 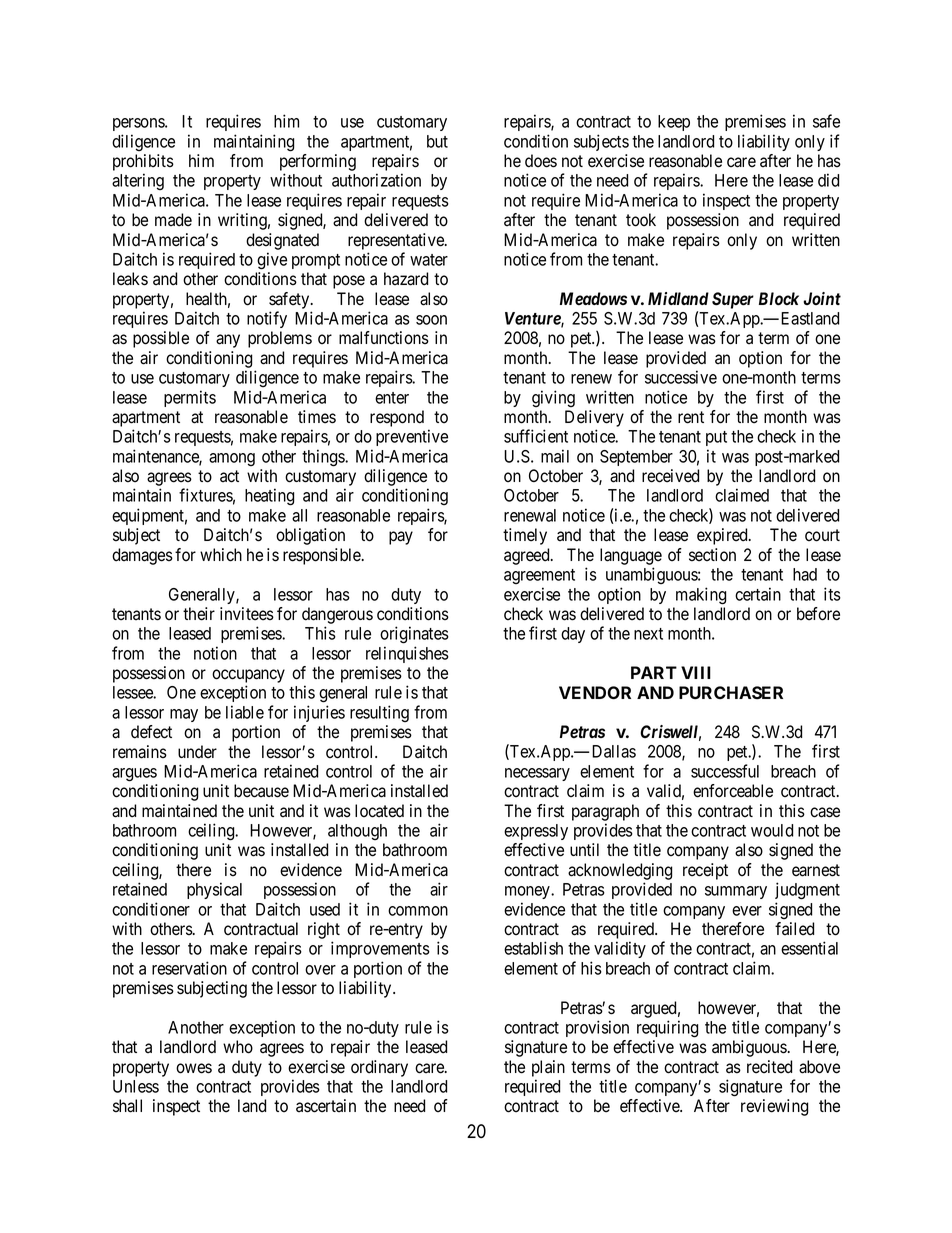 I want to click on successive, so click(x=681, y=377).
